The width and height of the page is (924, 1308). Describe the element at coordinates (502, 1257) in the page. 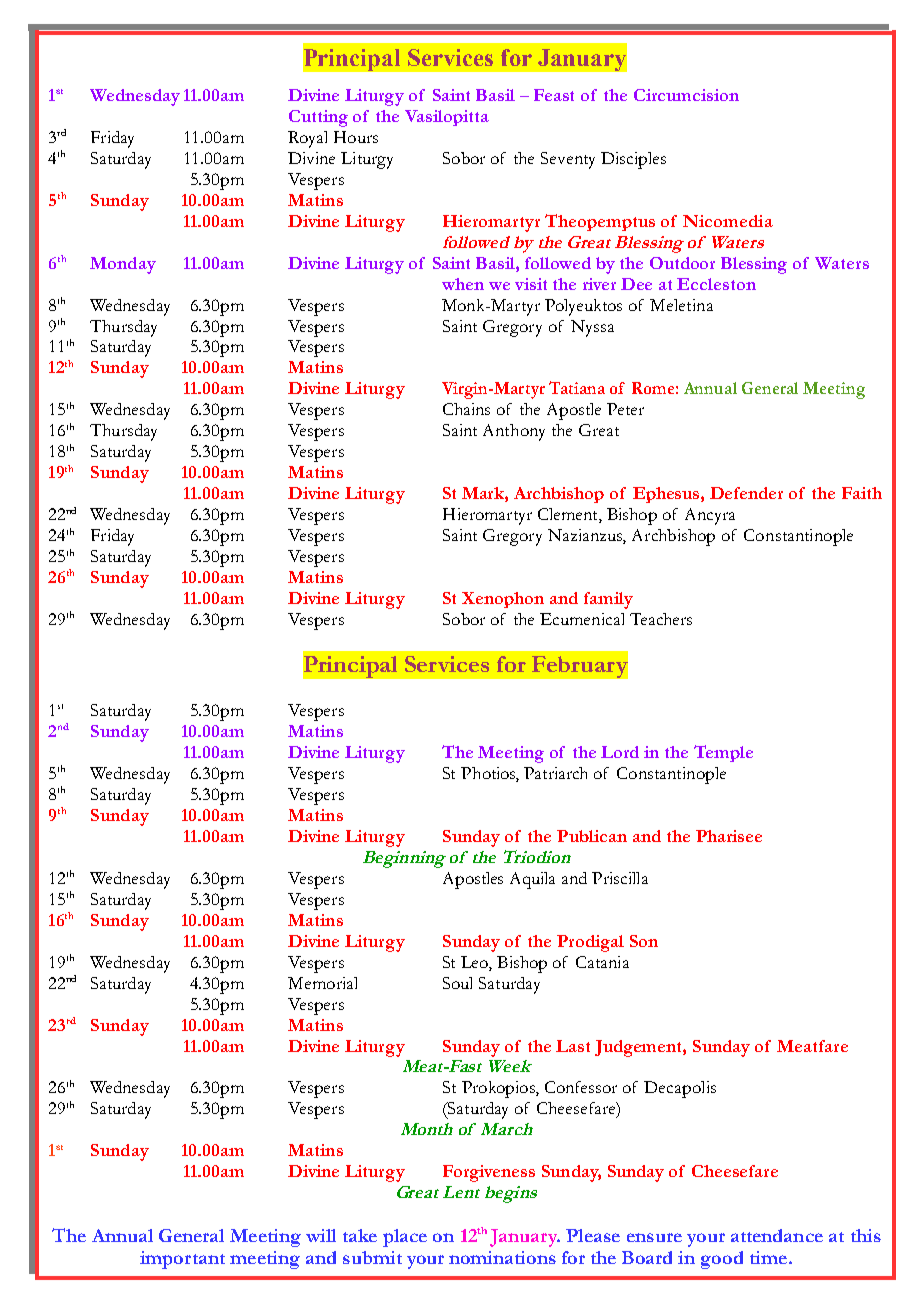

I see `nominations` at that location.
